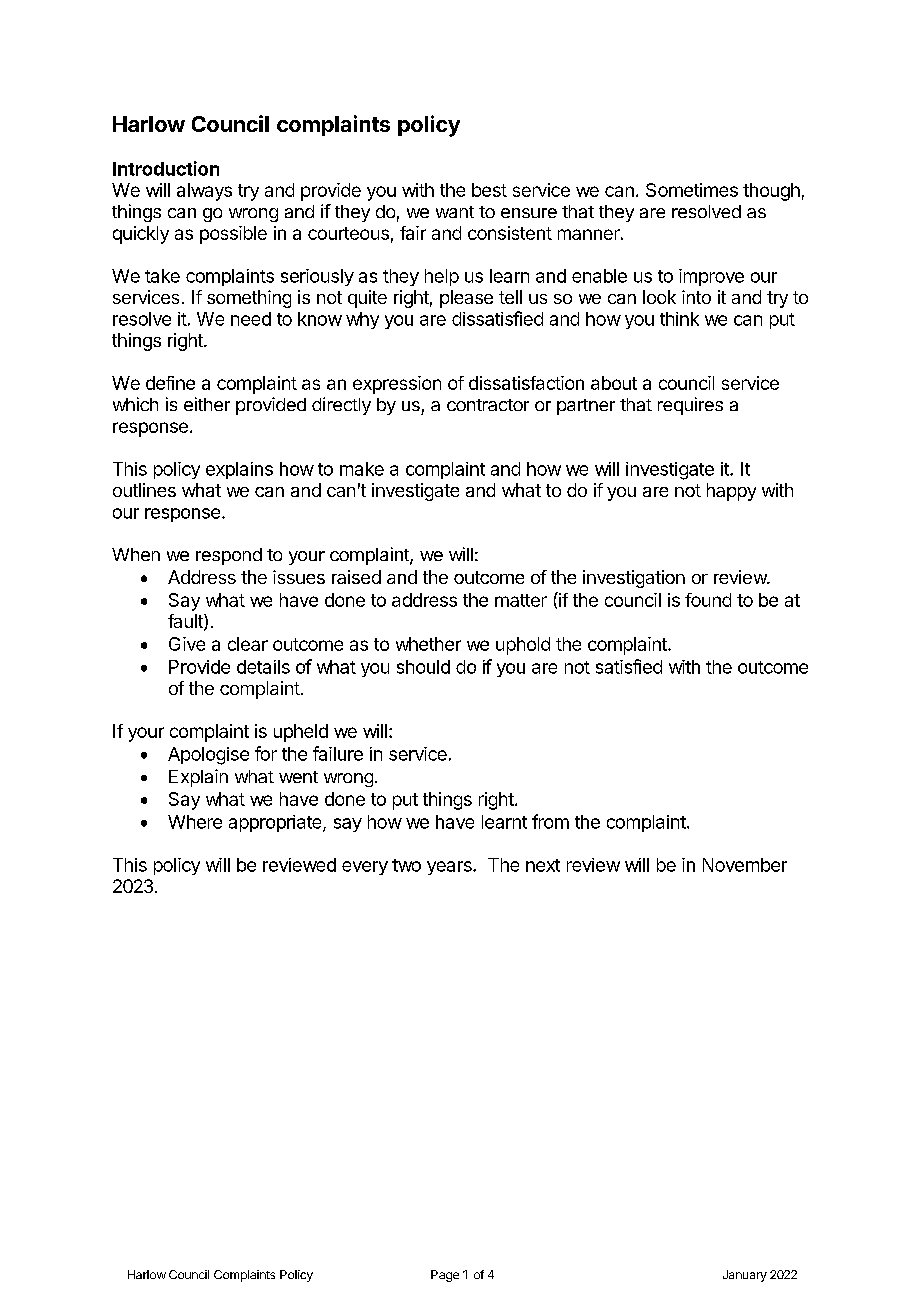 The width and height of the image is (924, 1308). What do you see at coordinates (207, 404) in the image?
I see `either` at bounding box center [207, 404].
